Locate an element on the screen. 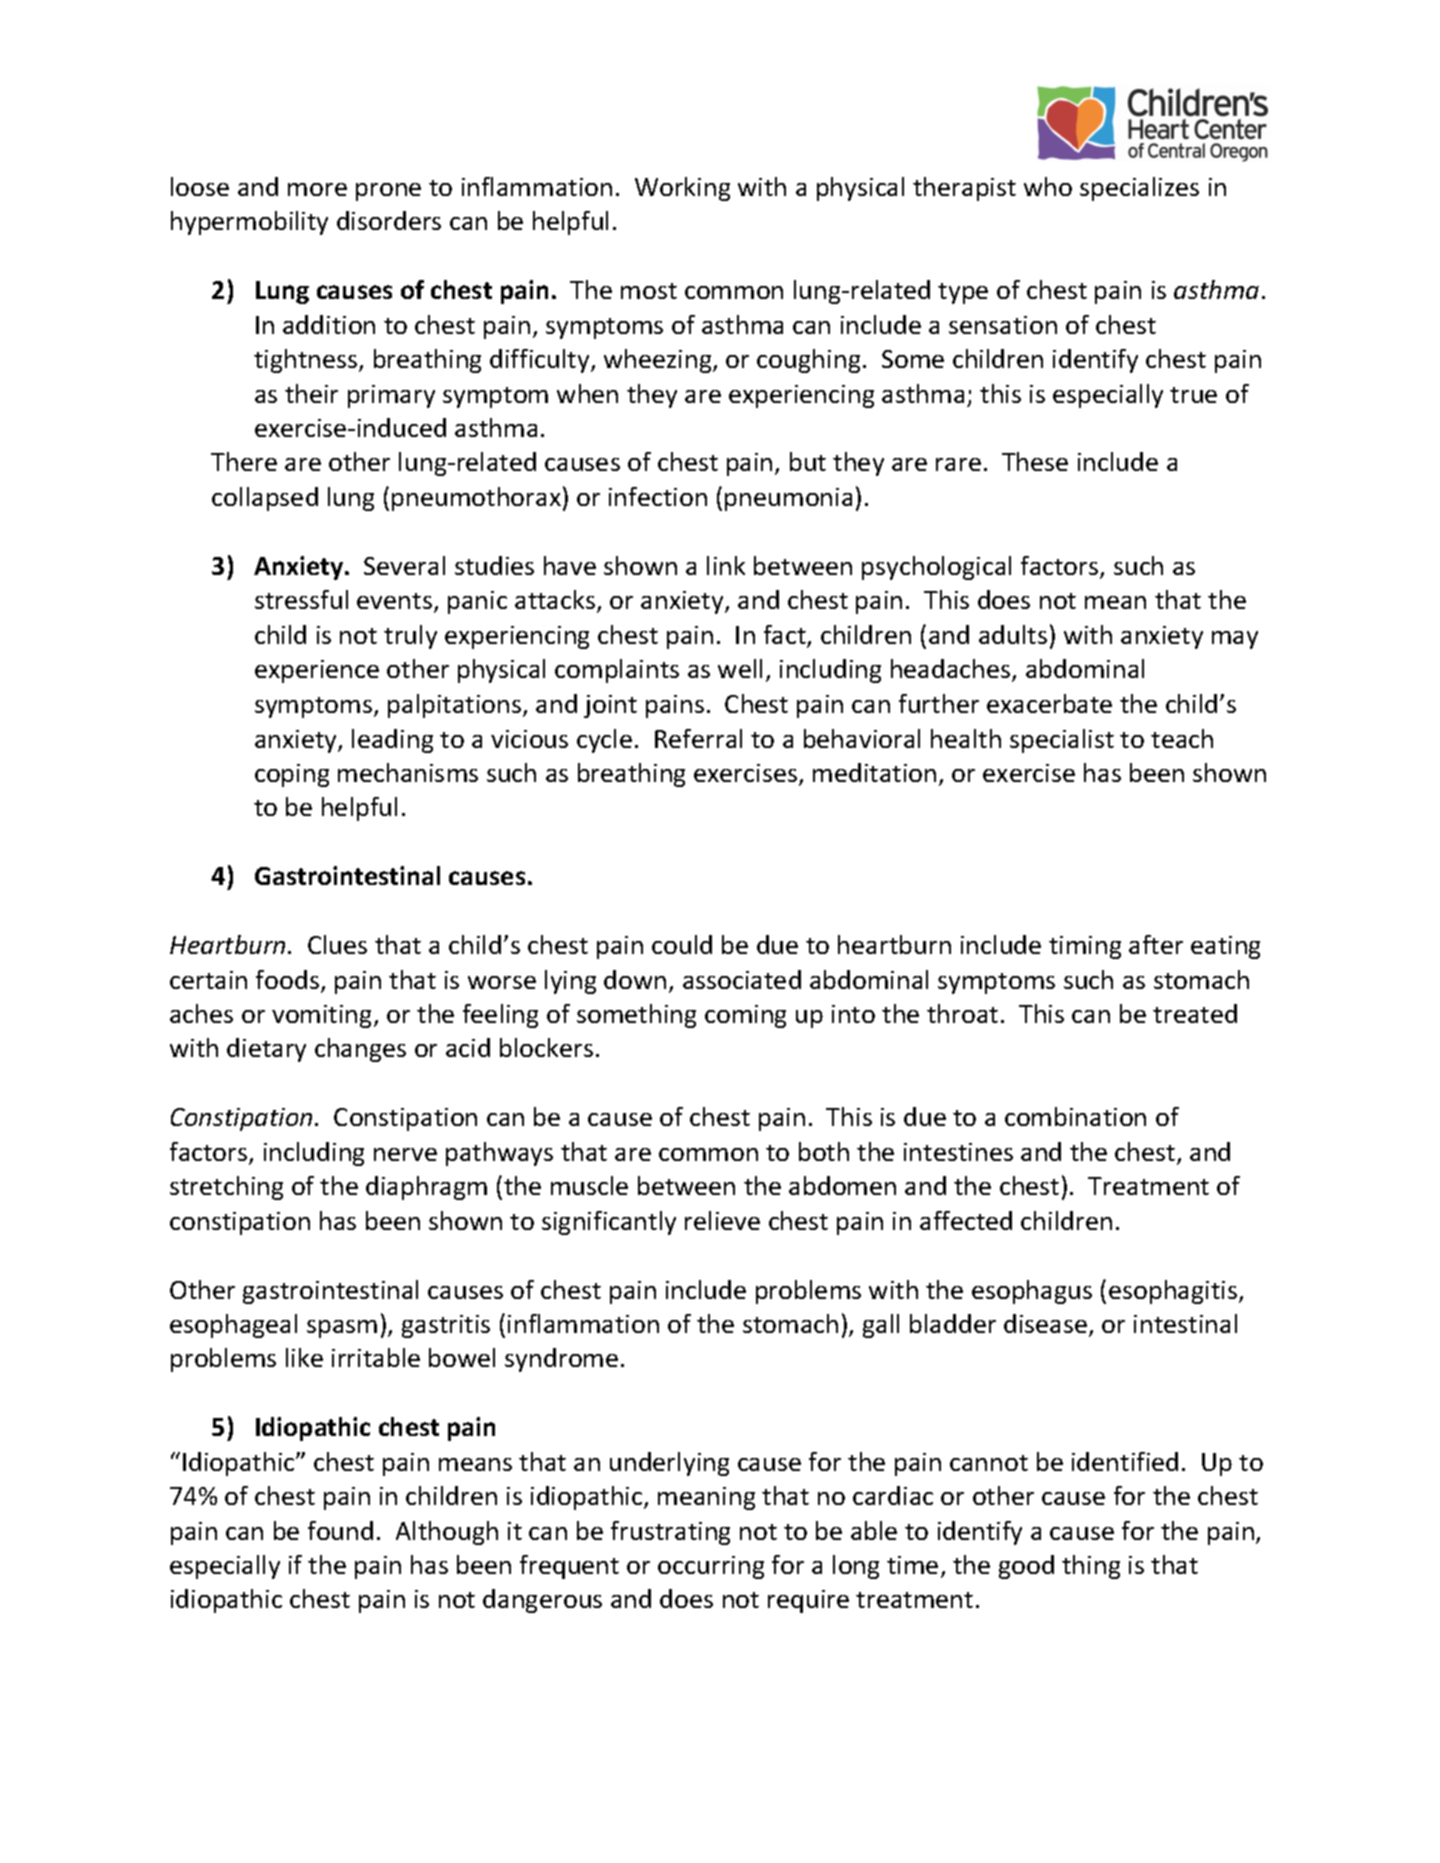 This screenshot has width=1440, height=1863. combination is located at coordinates (1075, 1116).
